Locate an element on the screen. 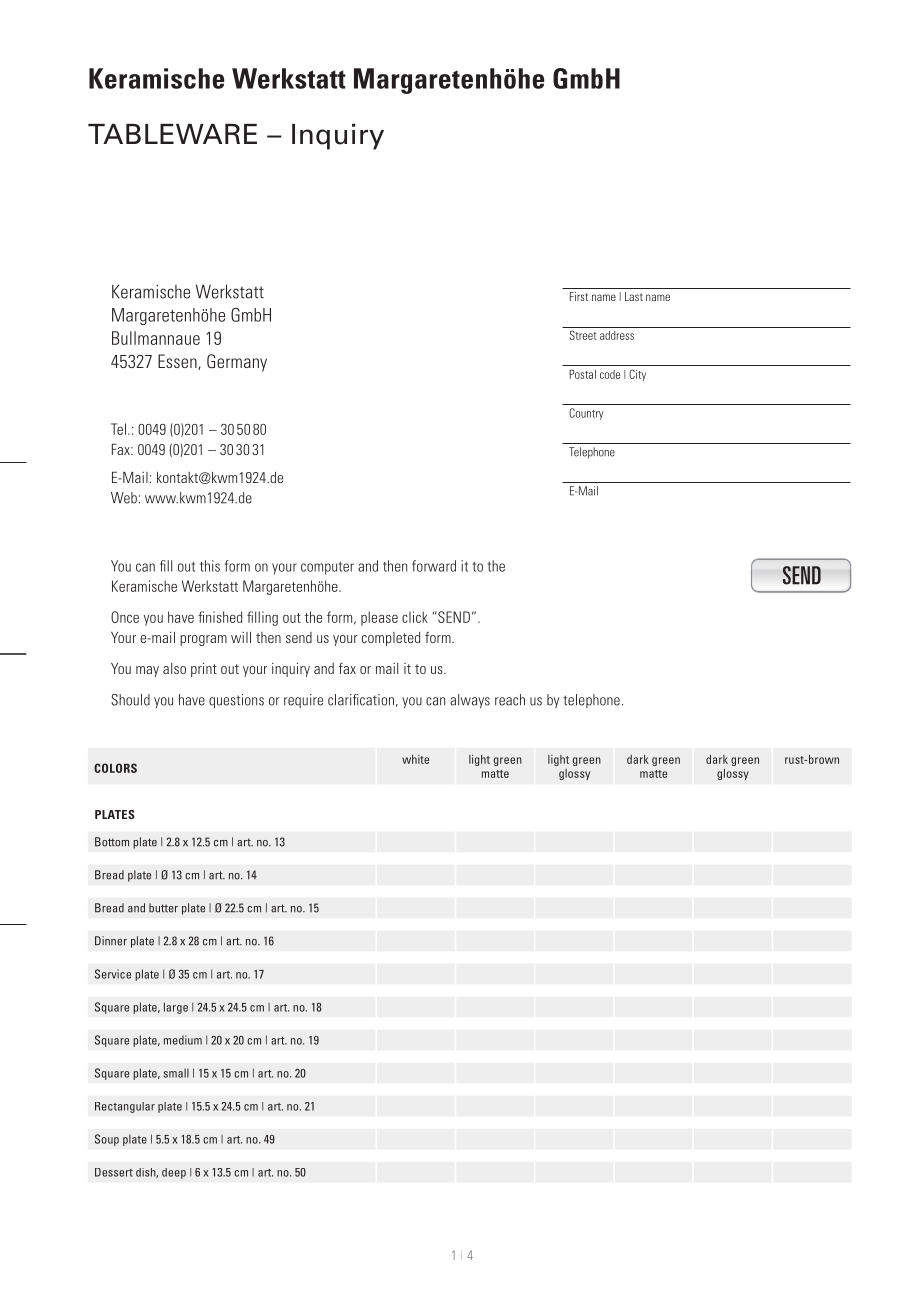  medium is located at coordinates (183, 1040).
